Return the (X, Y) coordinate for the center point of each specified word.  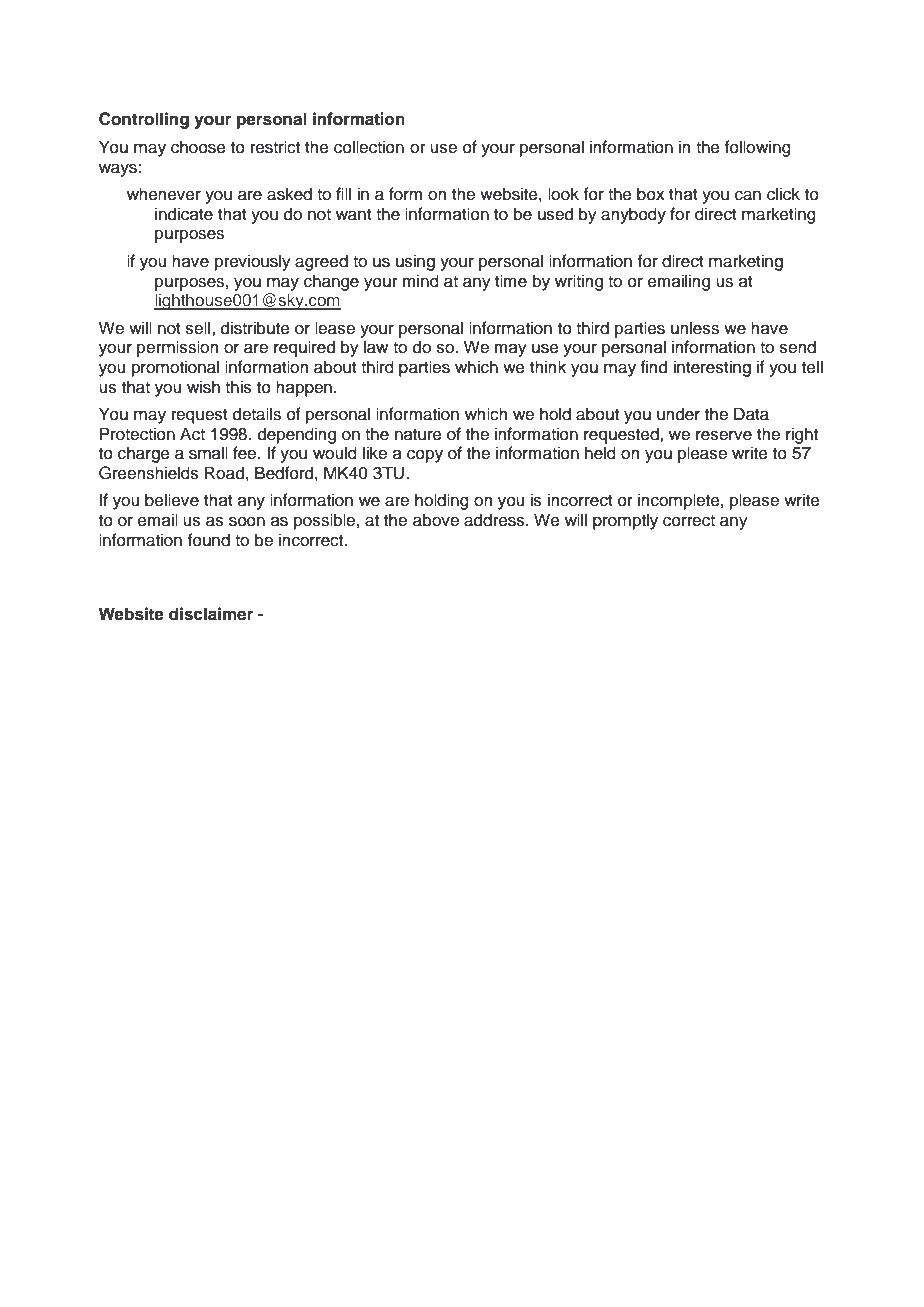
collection (369, 147)
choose (198, 147)
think (548, 366)
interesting (712, 368)
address (495, 520)
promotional (175, 368)
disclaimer (211, 614)
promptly (625, 521)
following (758, 148)
